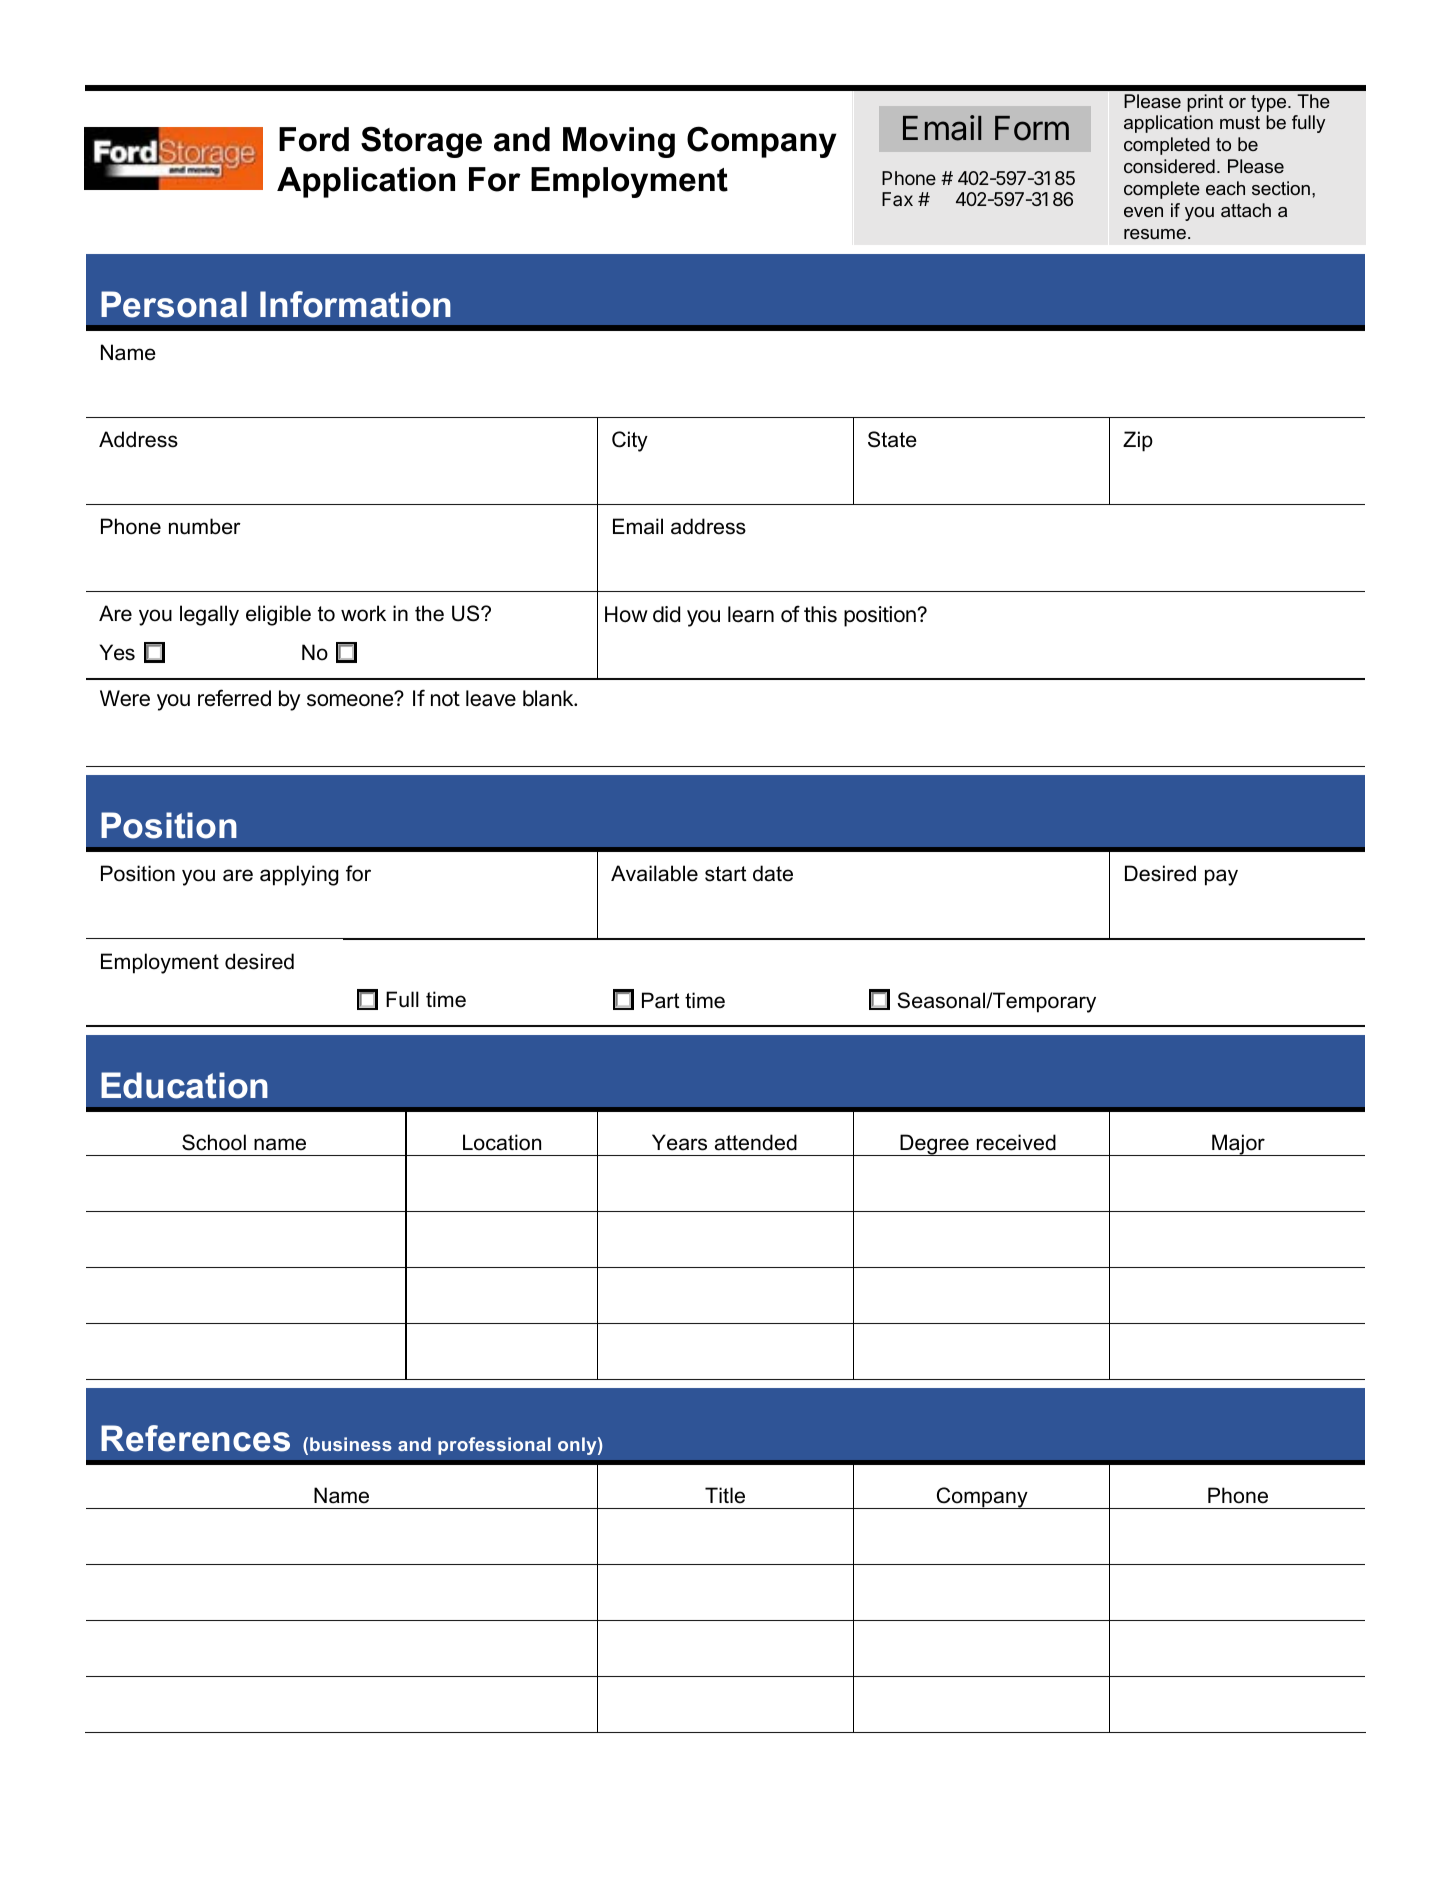 The image size is (1452, 1879). I want to click on Ford, so click(314, 139).
